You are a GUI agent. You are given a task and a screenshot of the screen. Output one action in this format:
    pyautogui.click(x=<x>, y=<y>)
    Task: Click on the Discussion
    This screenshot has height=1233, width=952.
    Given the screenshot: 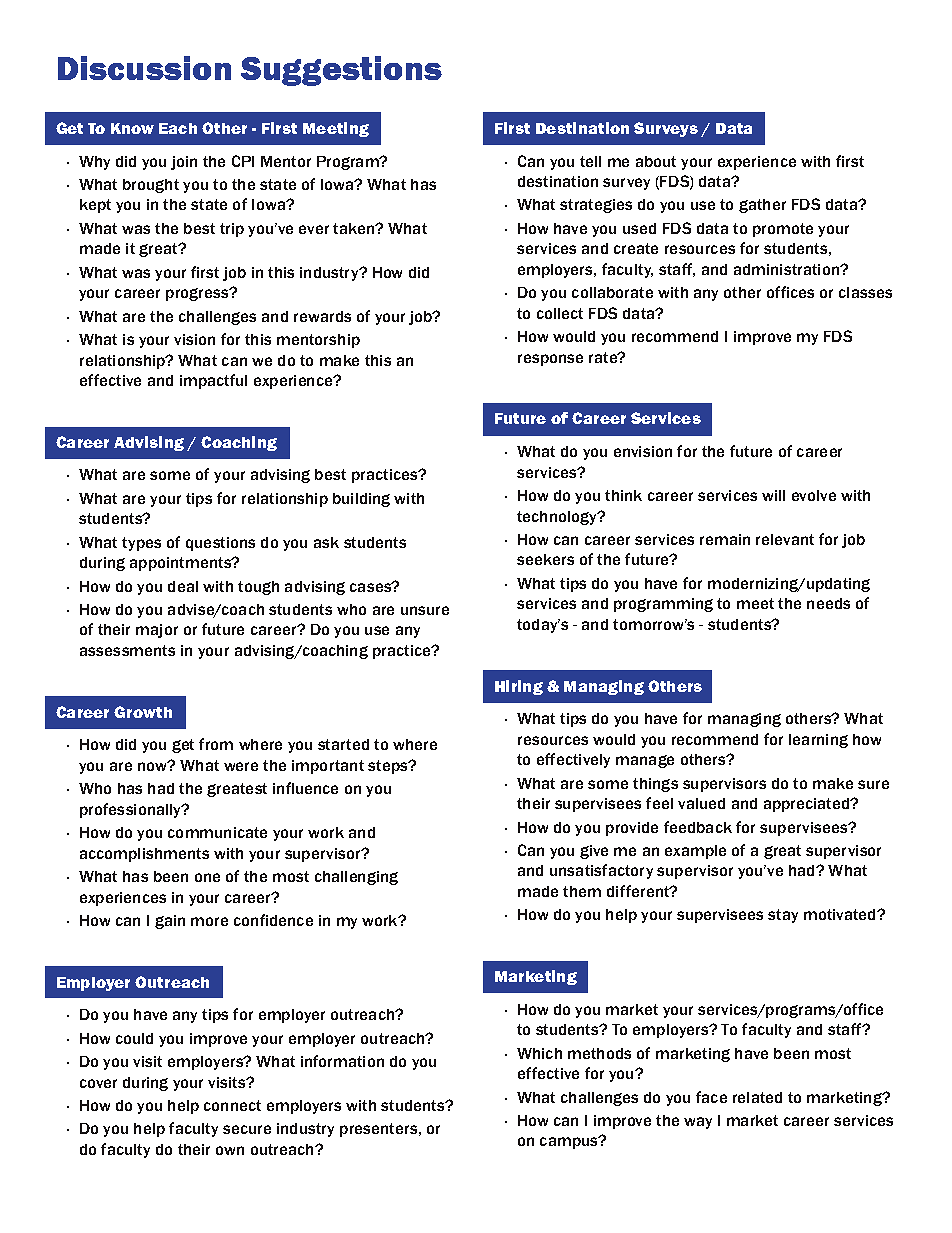 What is the action you would take?
    pyautogui.click(x=144, y=68)
